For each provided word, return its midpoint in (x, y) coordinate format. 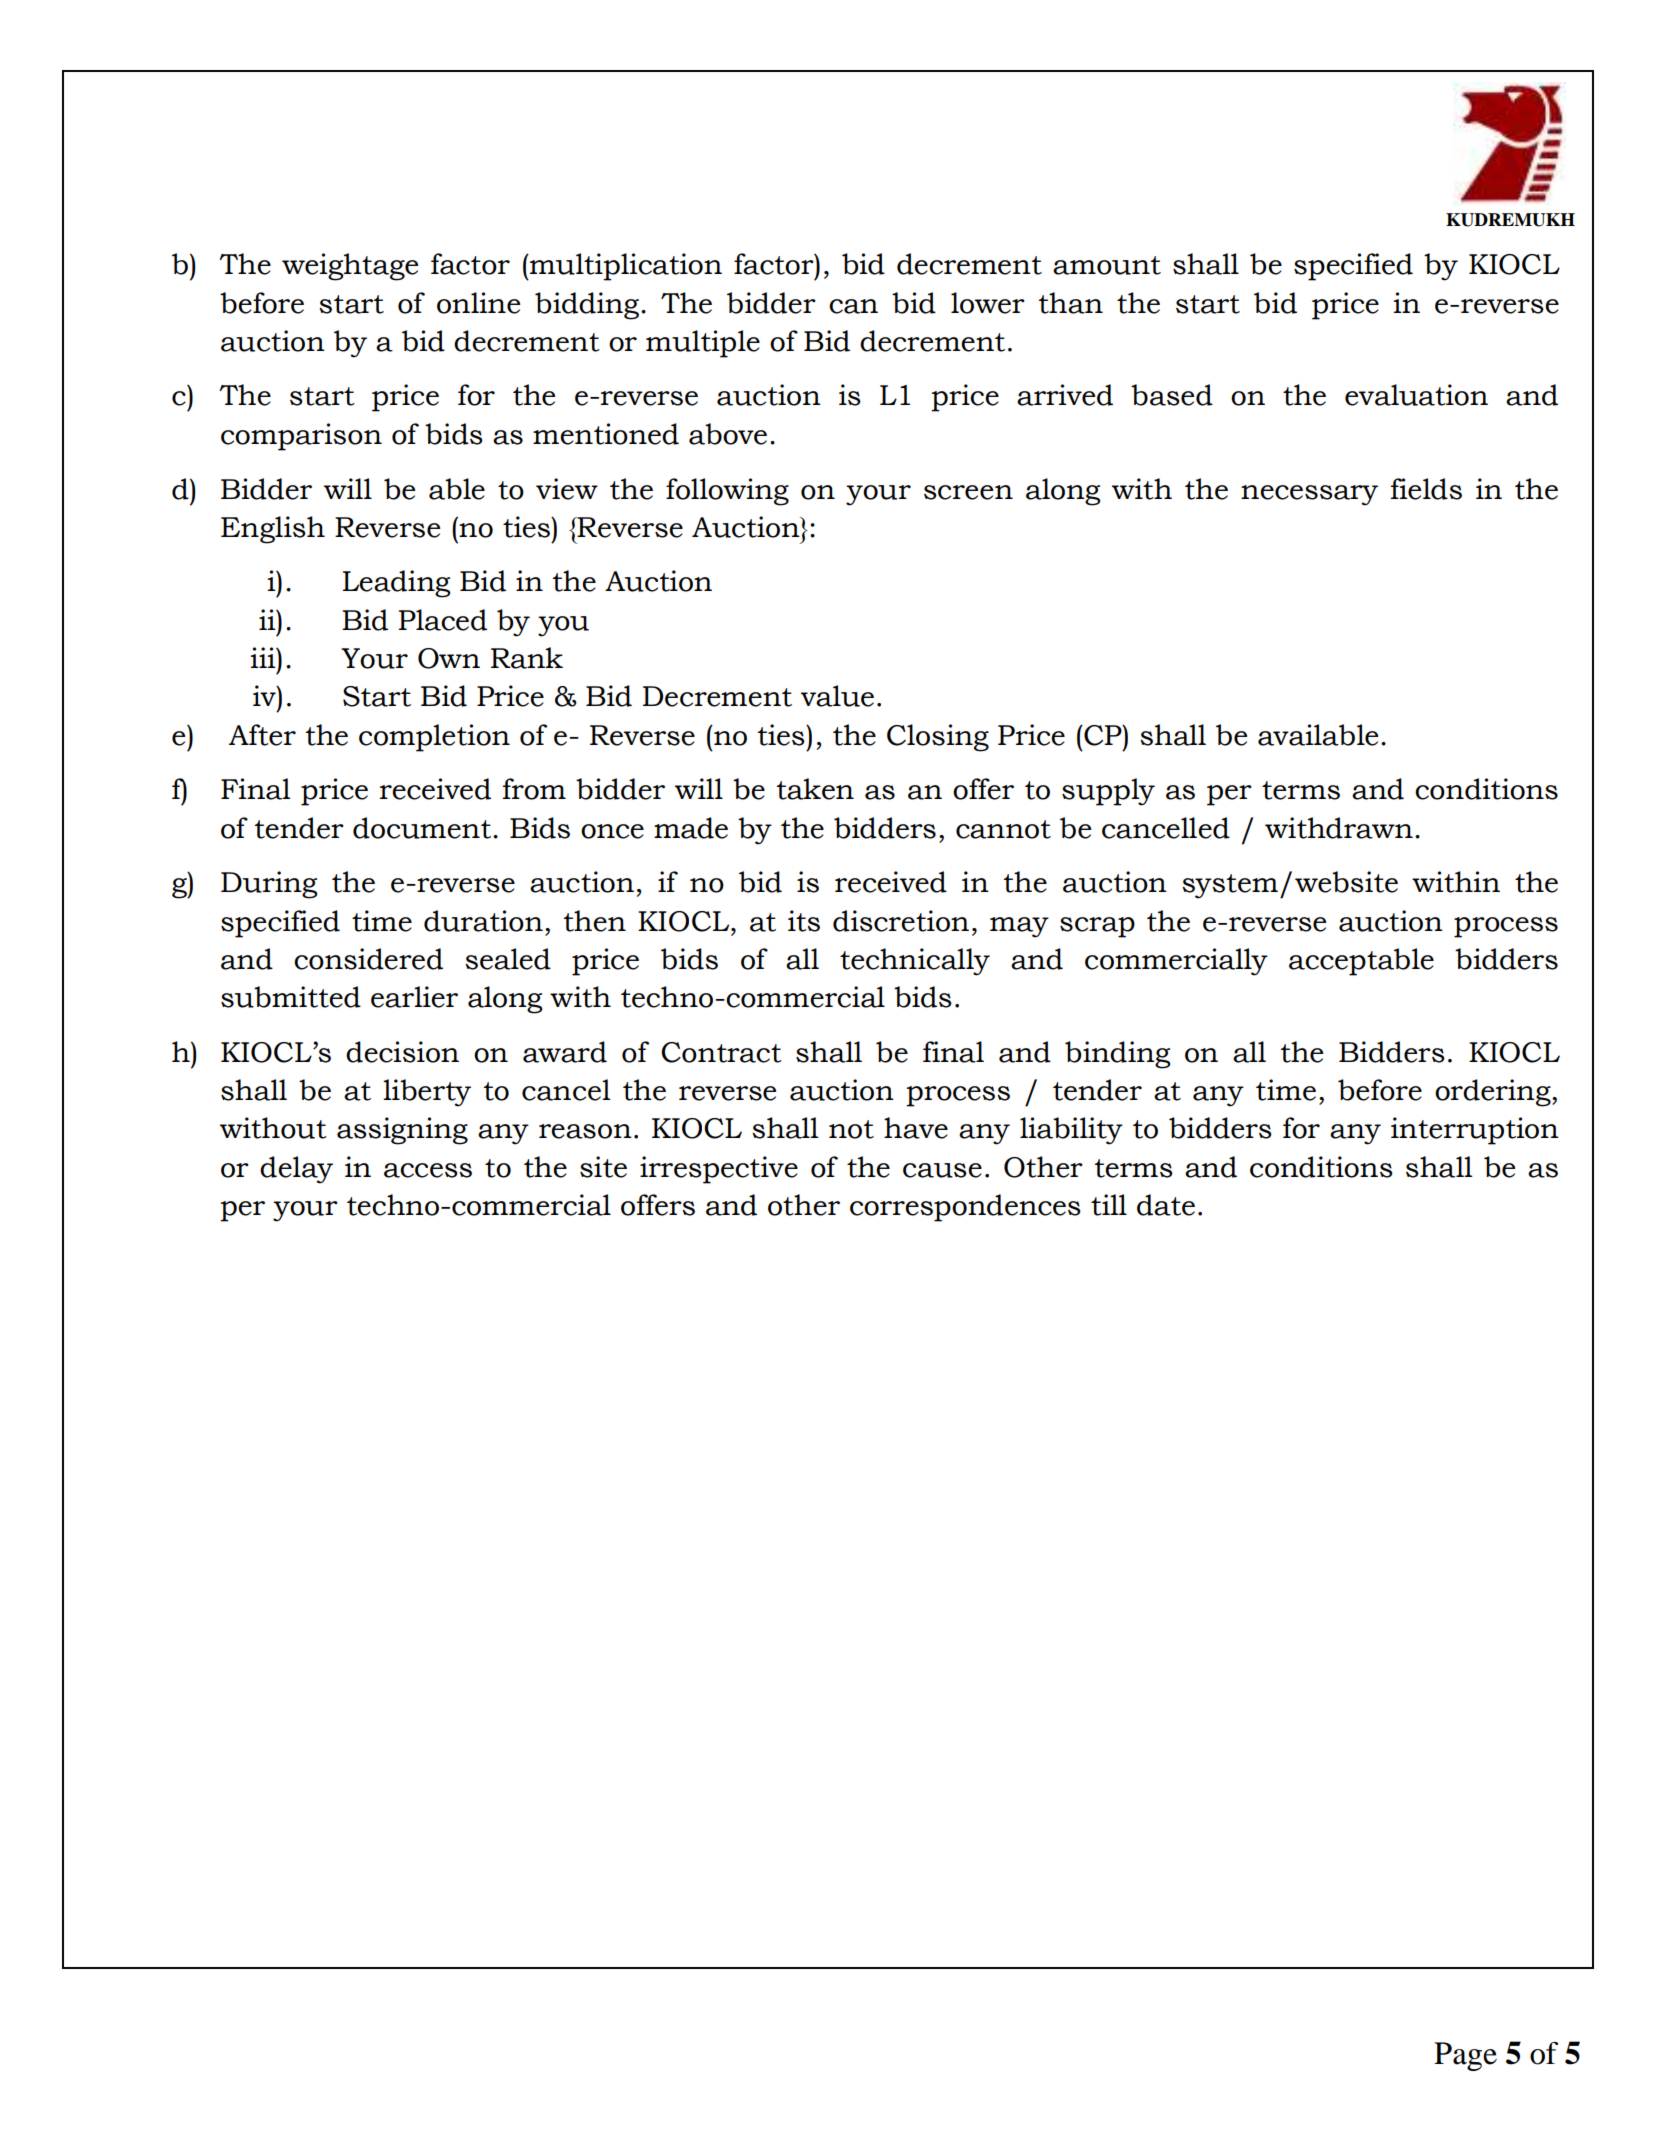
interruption (1475, 1131)
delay (296, 1170)
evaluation (1416, 395)
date (1166, 1205)
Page (1465, 2056)
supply (1108, 792)
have (916, 1128)
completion (434, 738)
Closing (938, 738)
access (428, 1170)
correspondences (965, 1208)
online (478, 303)
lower (988, 303)
